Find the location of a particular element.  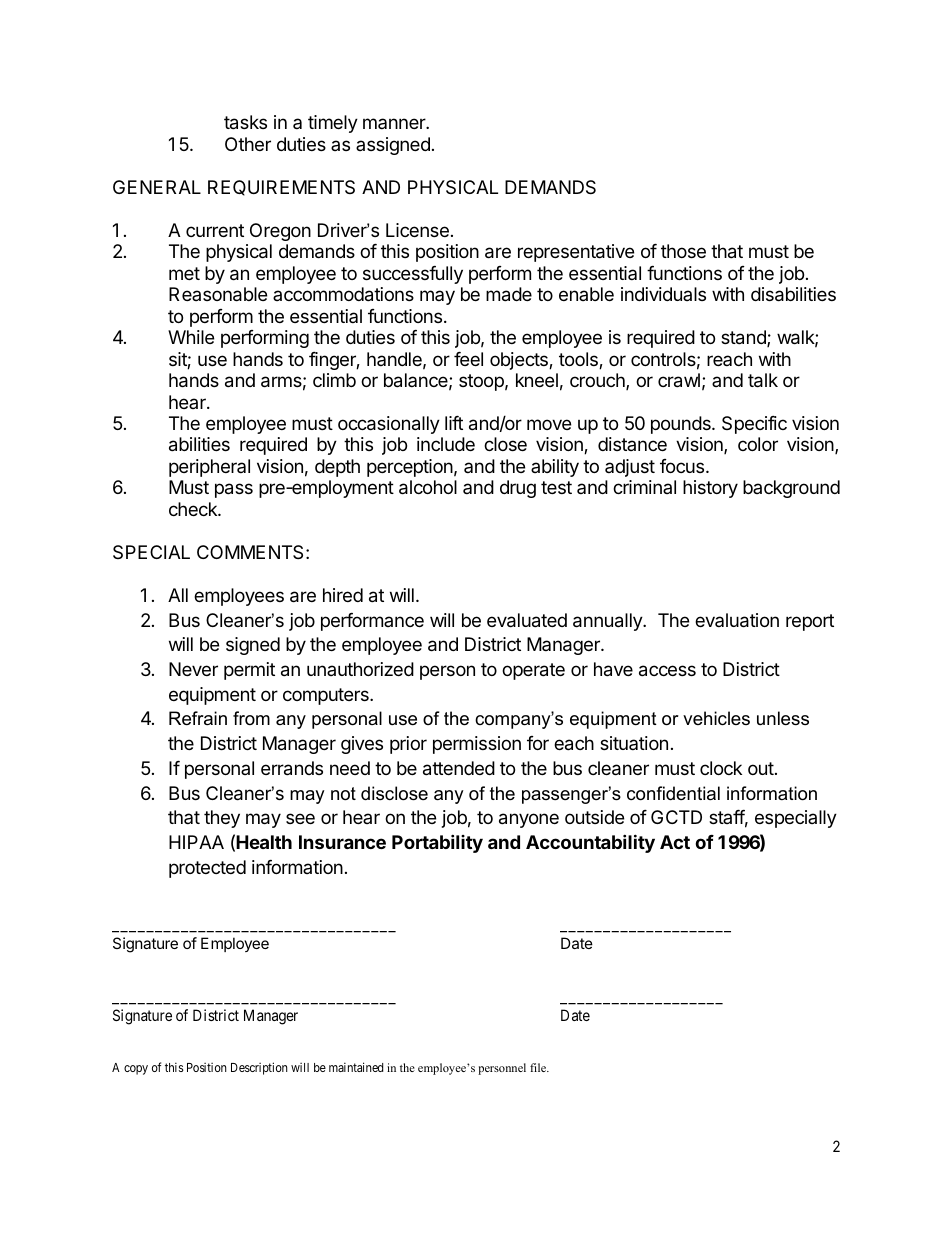

vehicles is located at coordinates (716, 718).
